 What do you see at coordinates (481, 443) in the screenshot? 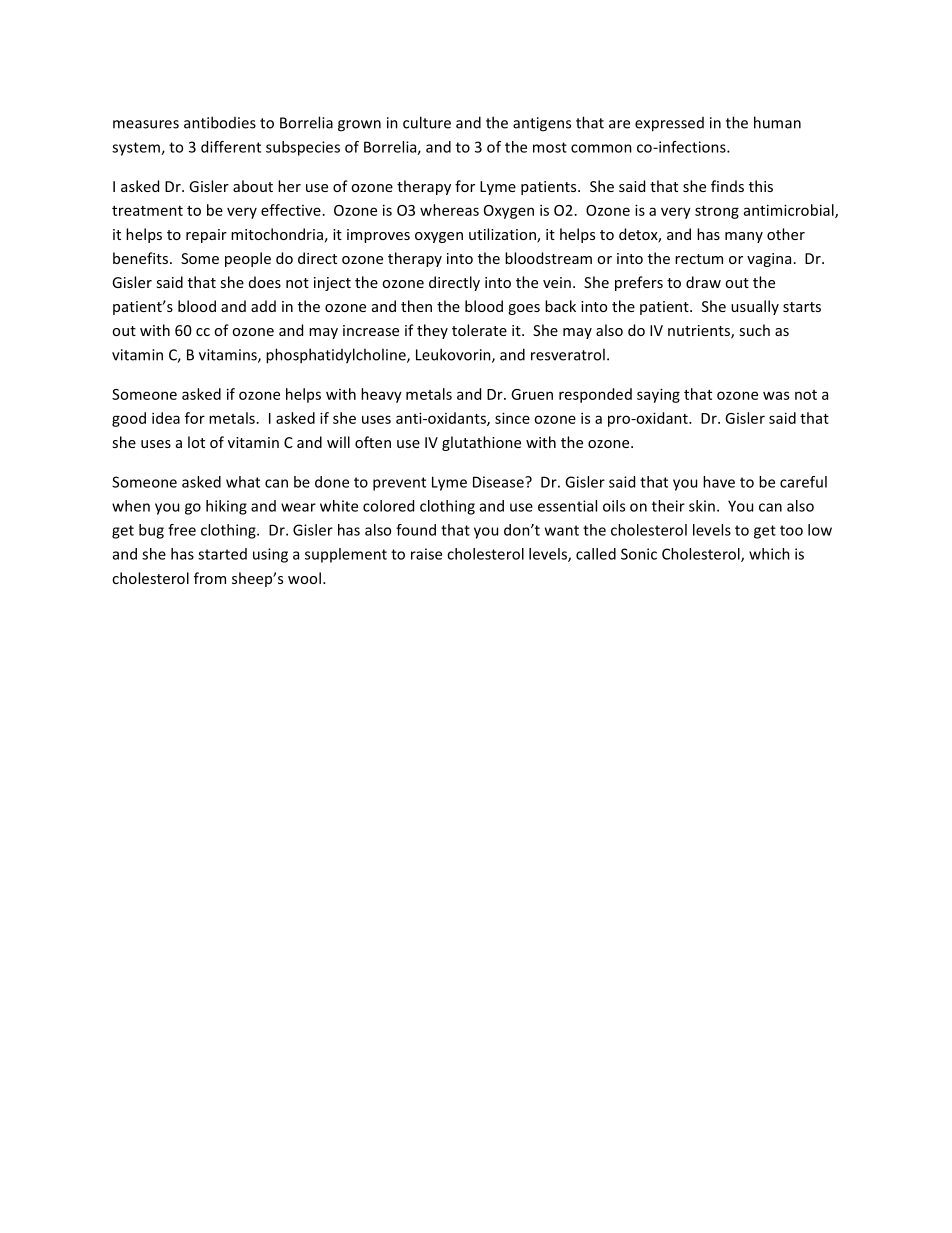
I see `glutathione` at bounding box center [481, 443].
